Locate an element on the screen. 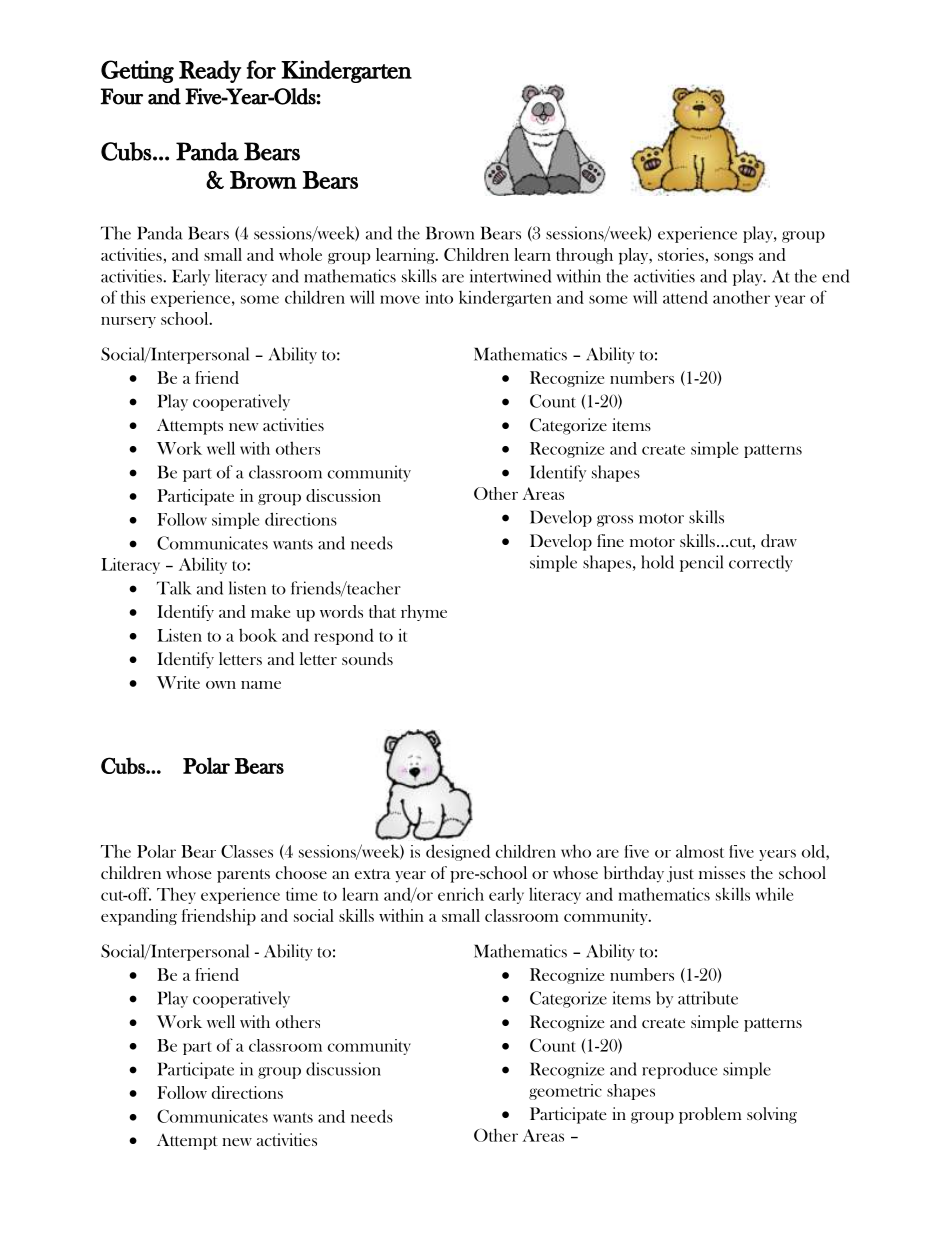  Classes is located at coordinates (247, 851).
